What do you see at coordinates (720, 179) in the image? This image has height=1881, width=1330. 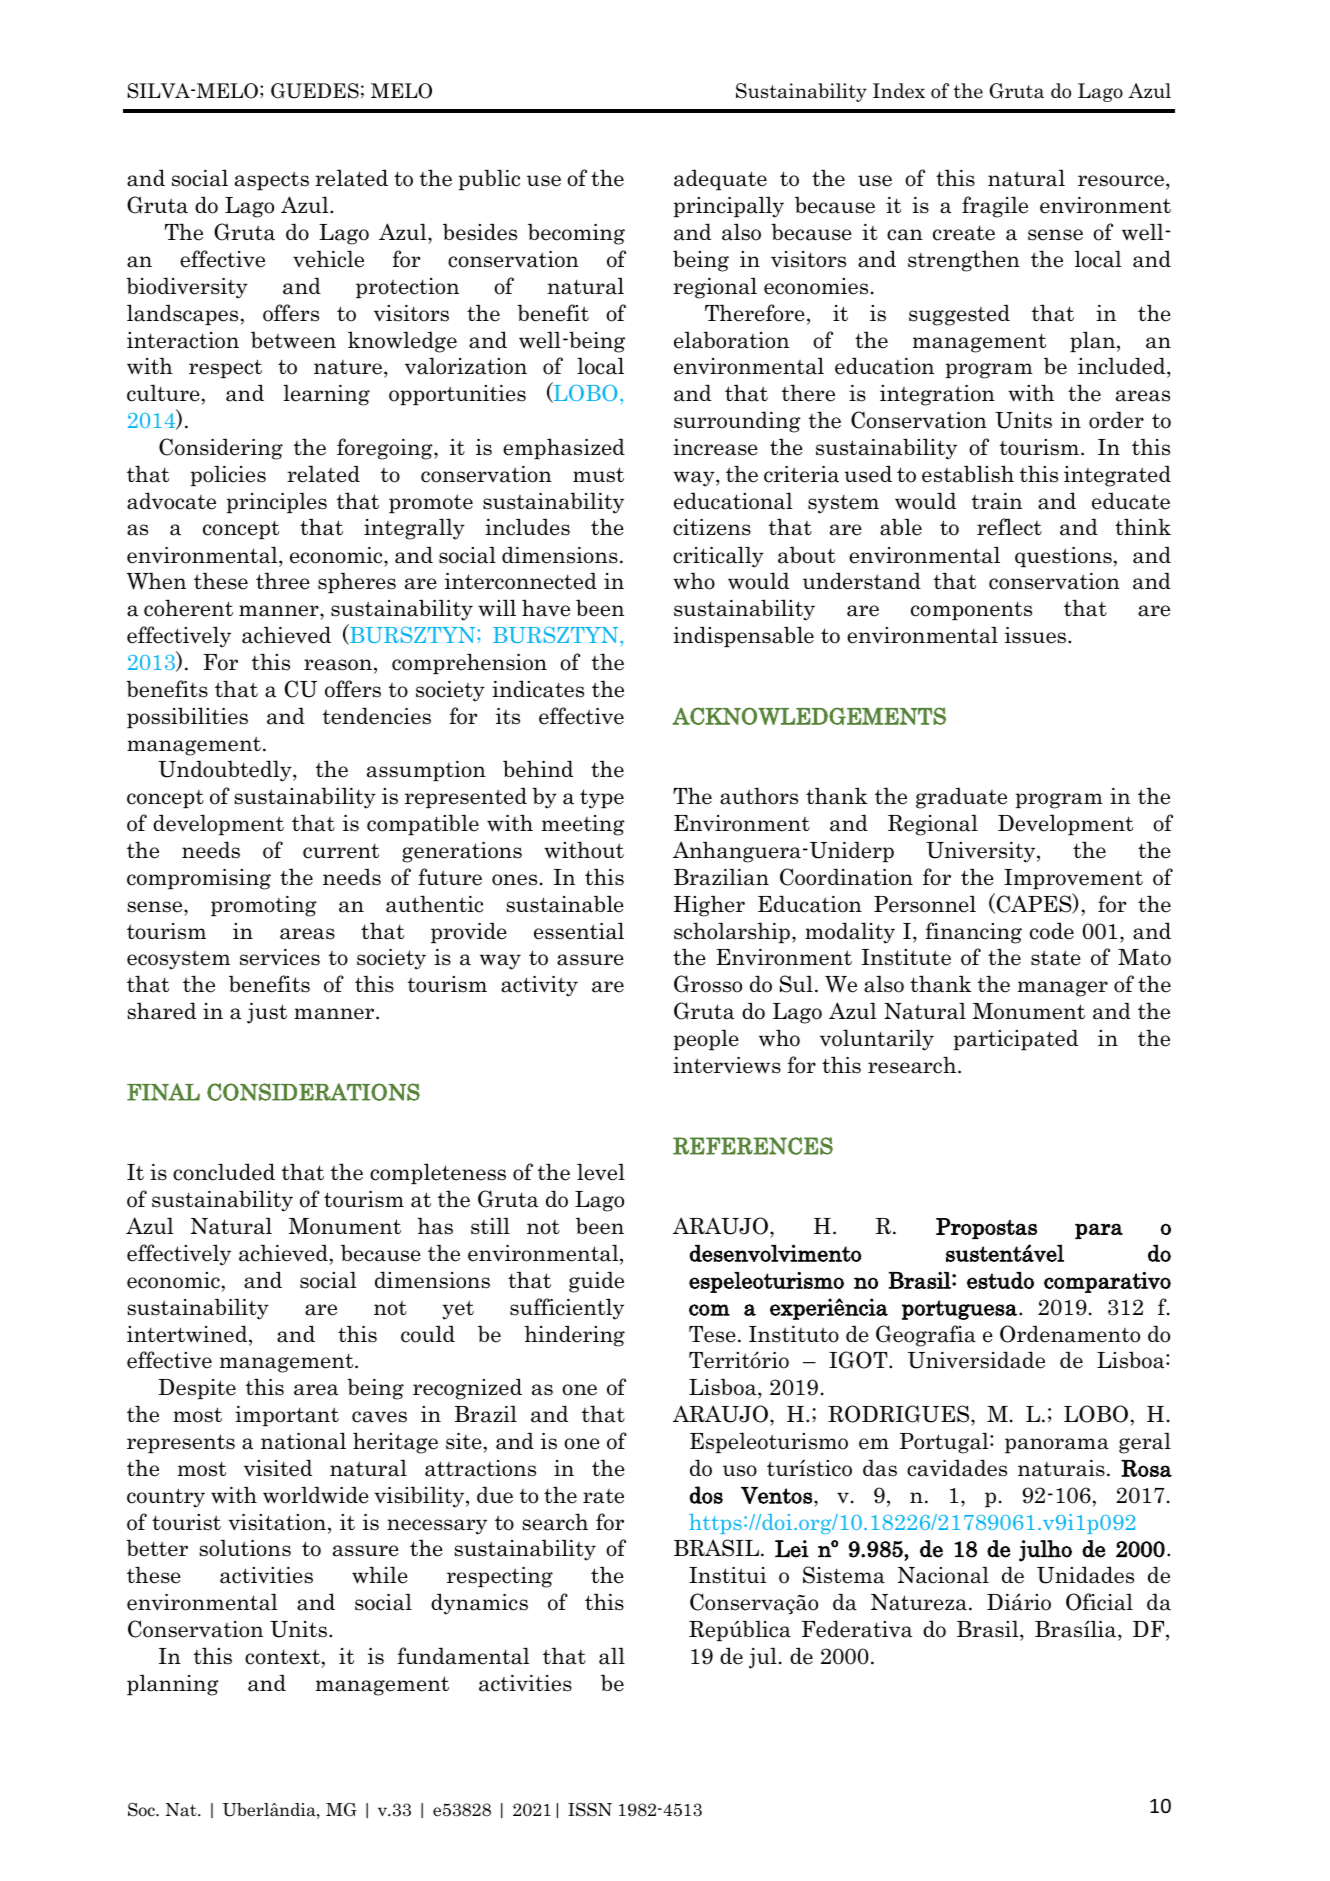 I see `adequate` at bounding box center [720, 179].
